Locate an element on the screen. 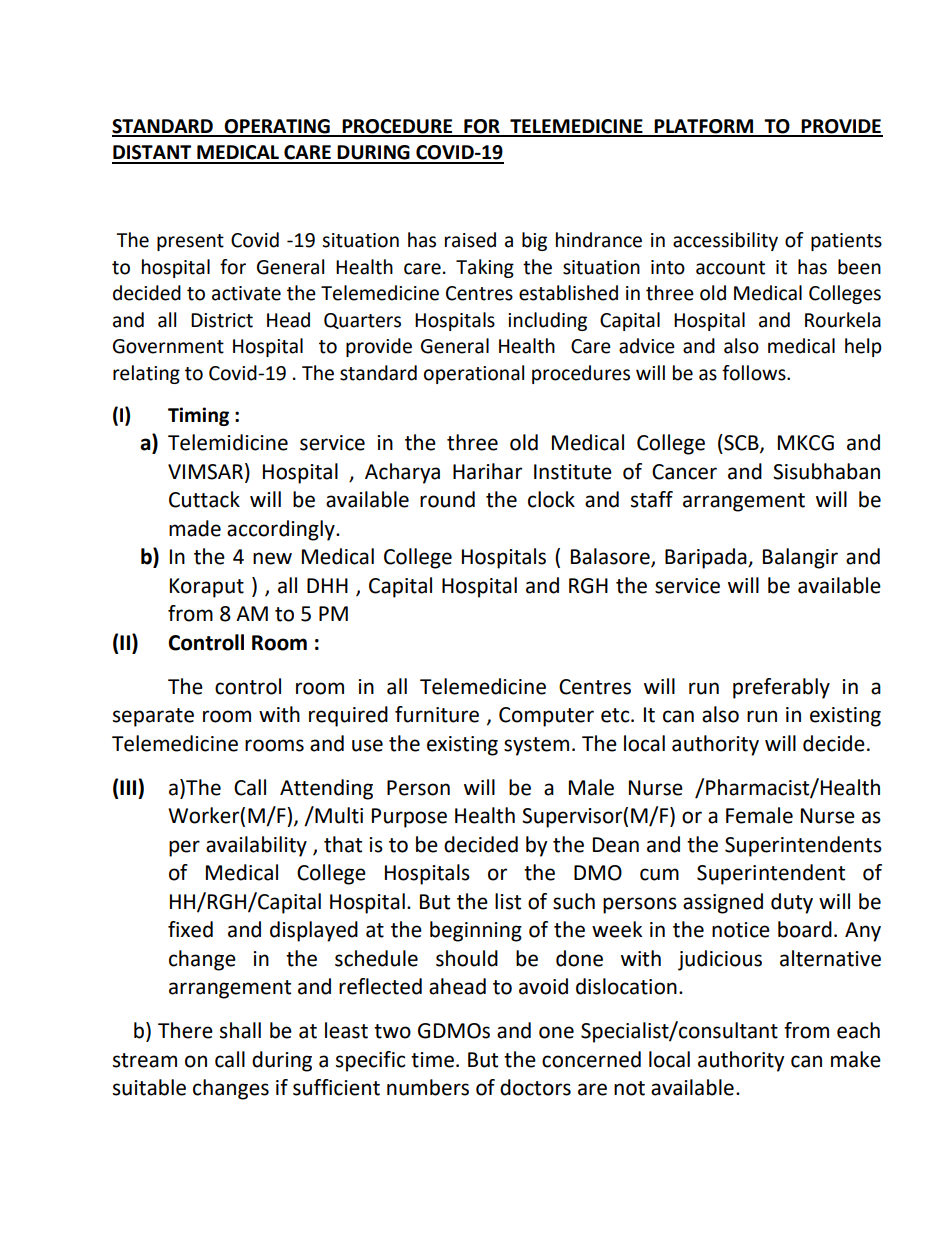  raised is located at coordinates (470, 240).
